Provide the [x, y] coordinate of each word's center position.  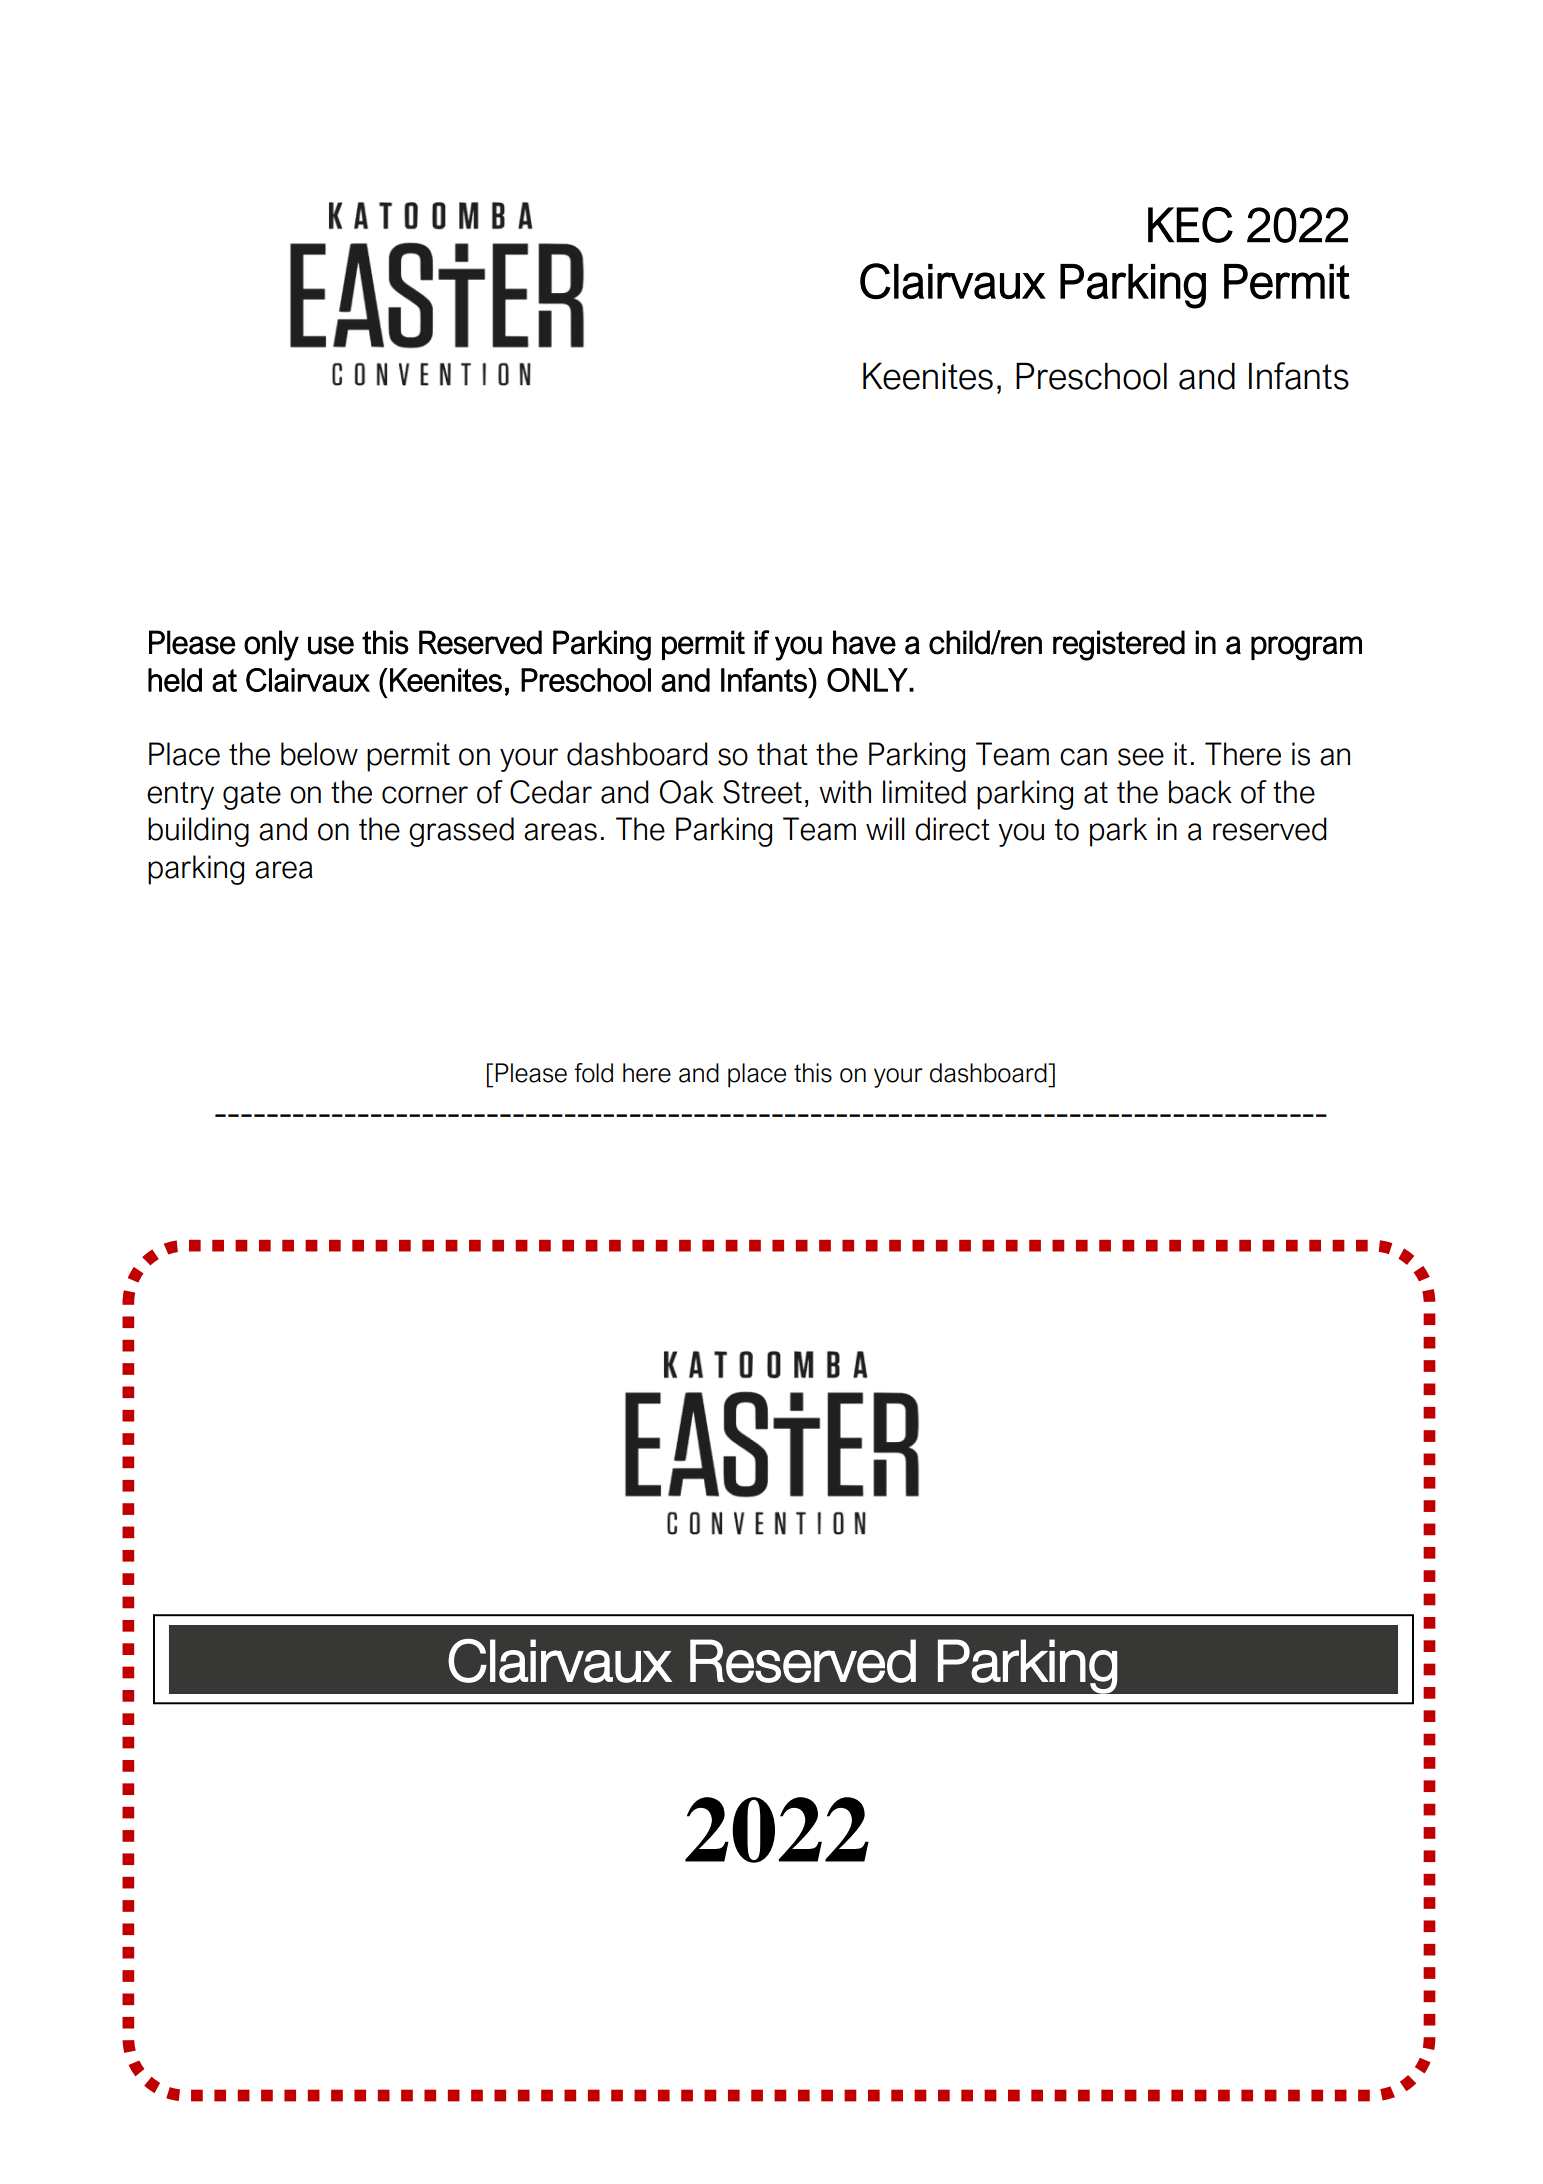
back [1200, 792]
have [864, 642]
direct [952, 829]
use [331, 645]
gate [252, 796]
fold [593, 1073]
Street [762, 792]
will [885, 828]
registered [1119, 645]
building [198, 832]
